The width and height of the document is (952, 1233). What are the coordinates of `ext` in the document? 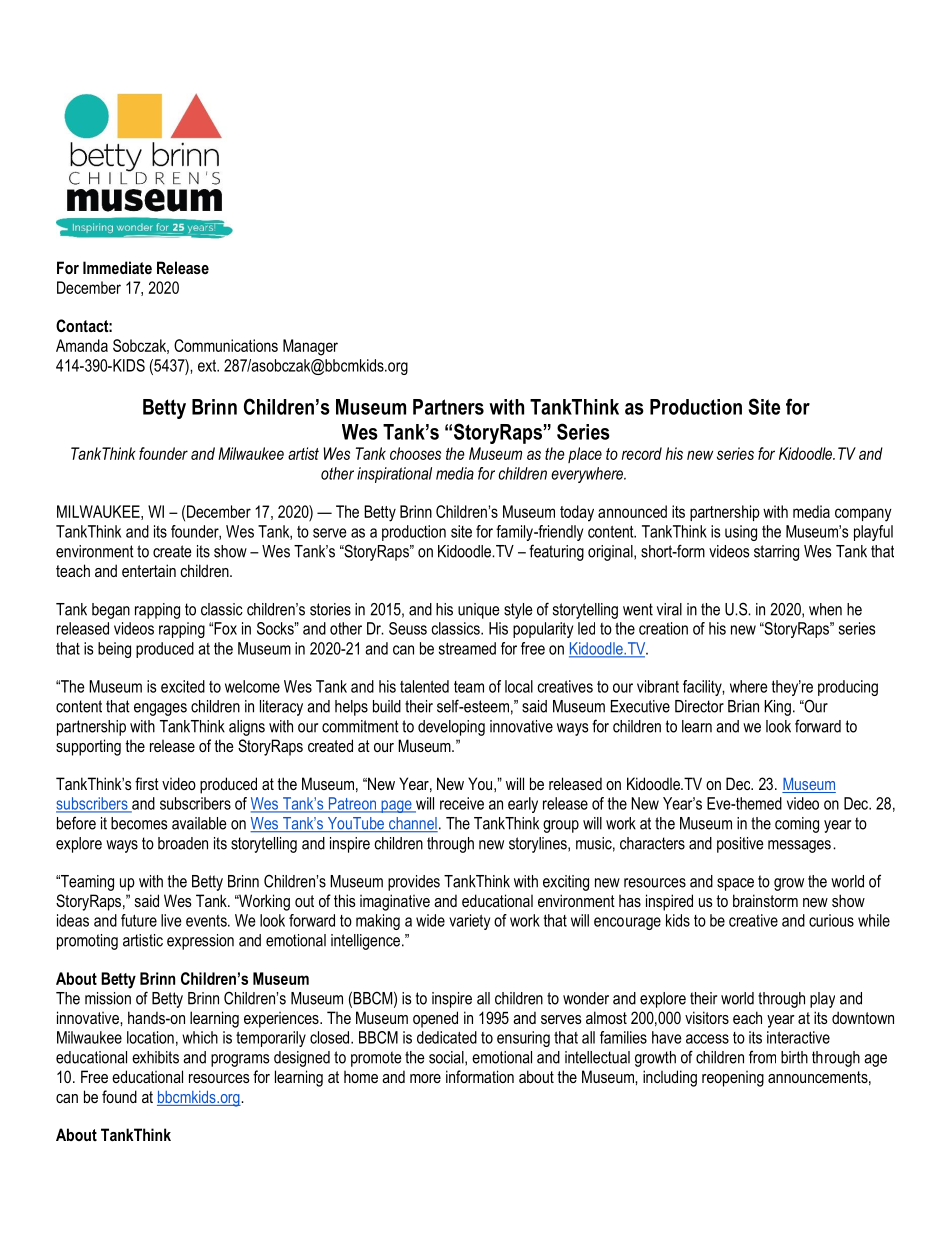 It's located at (208, 366).
